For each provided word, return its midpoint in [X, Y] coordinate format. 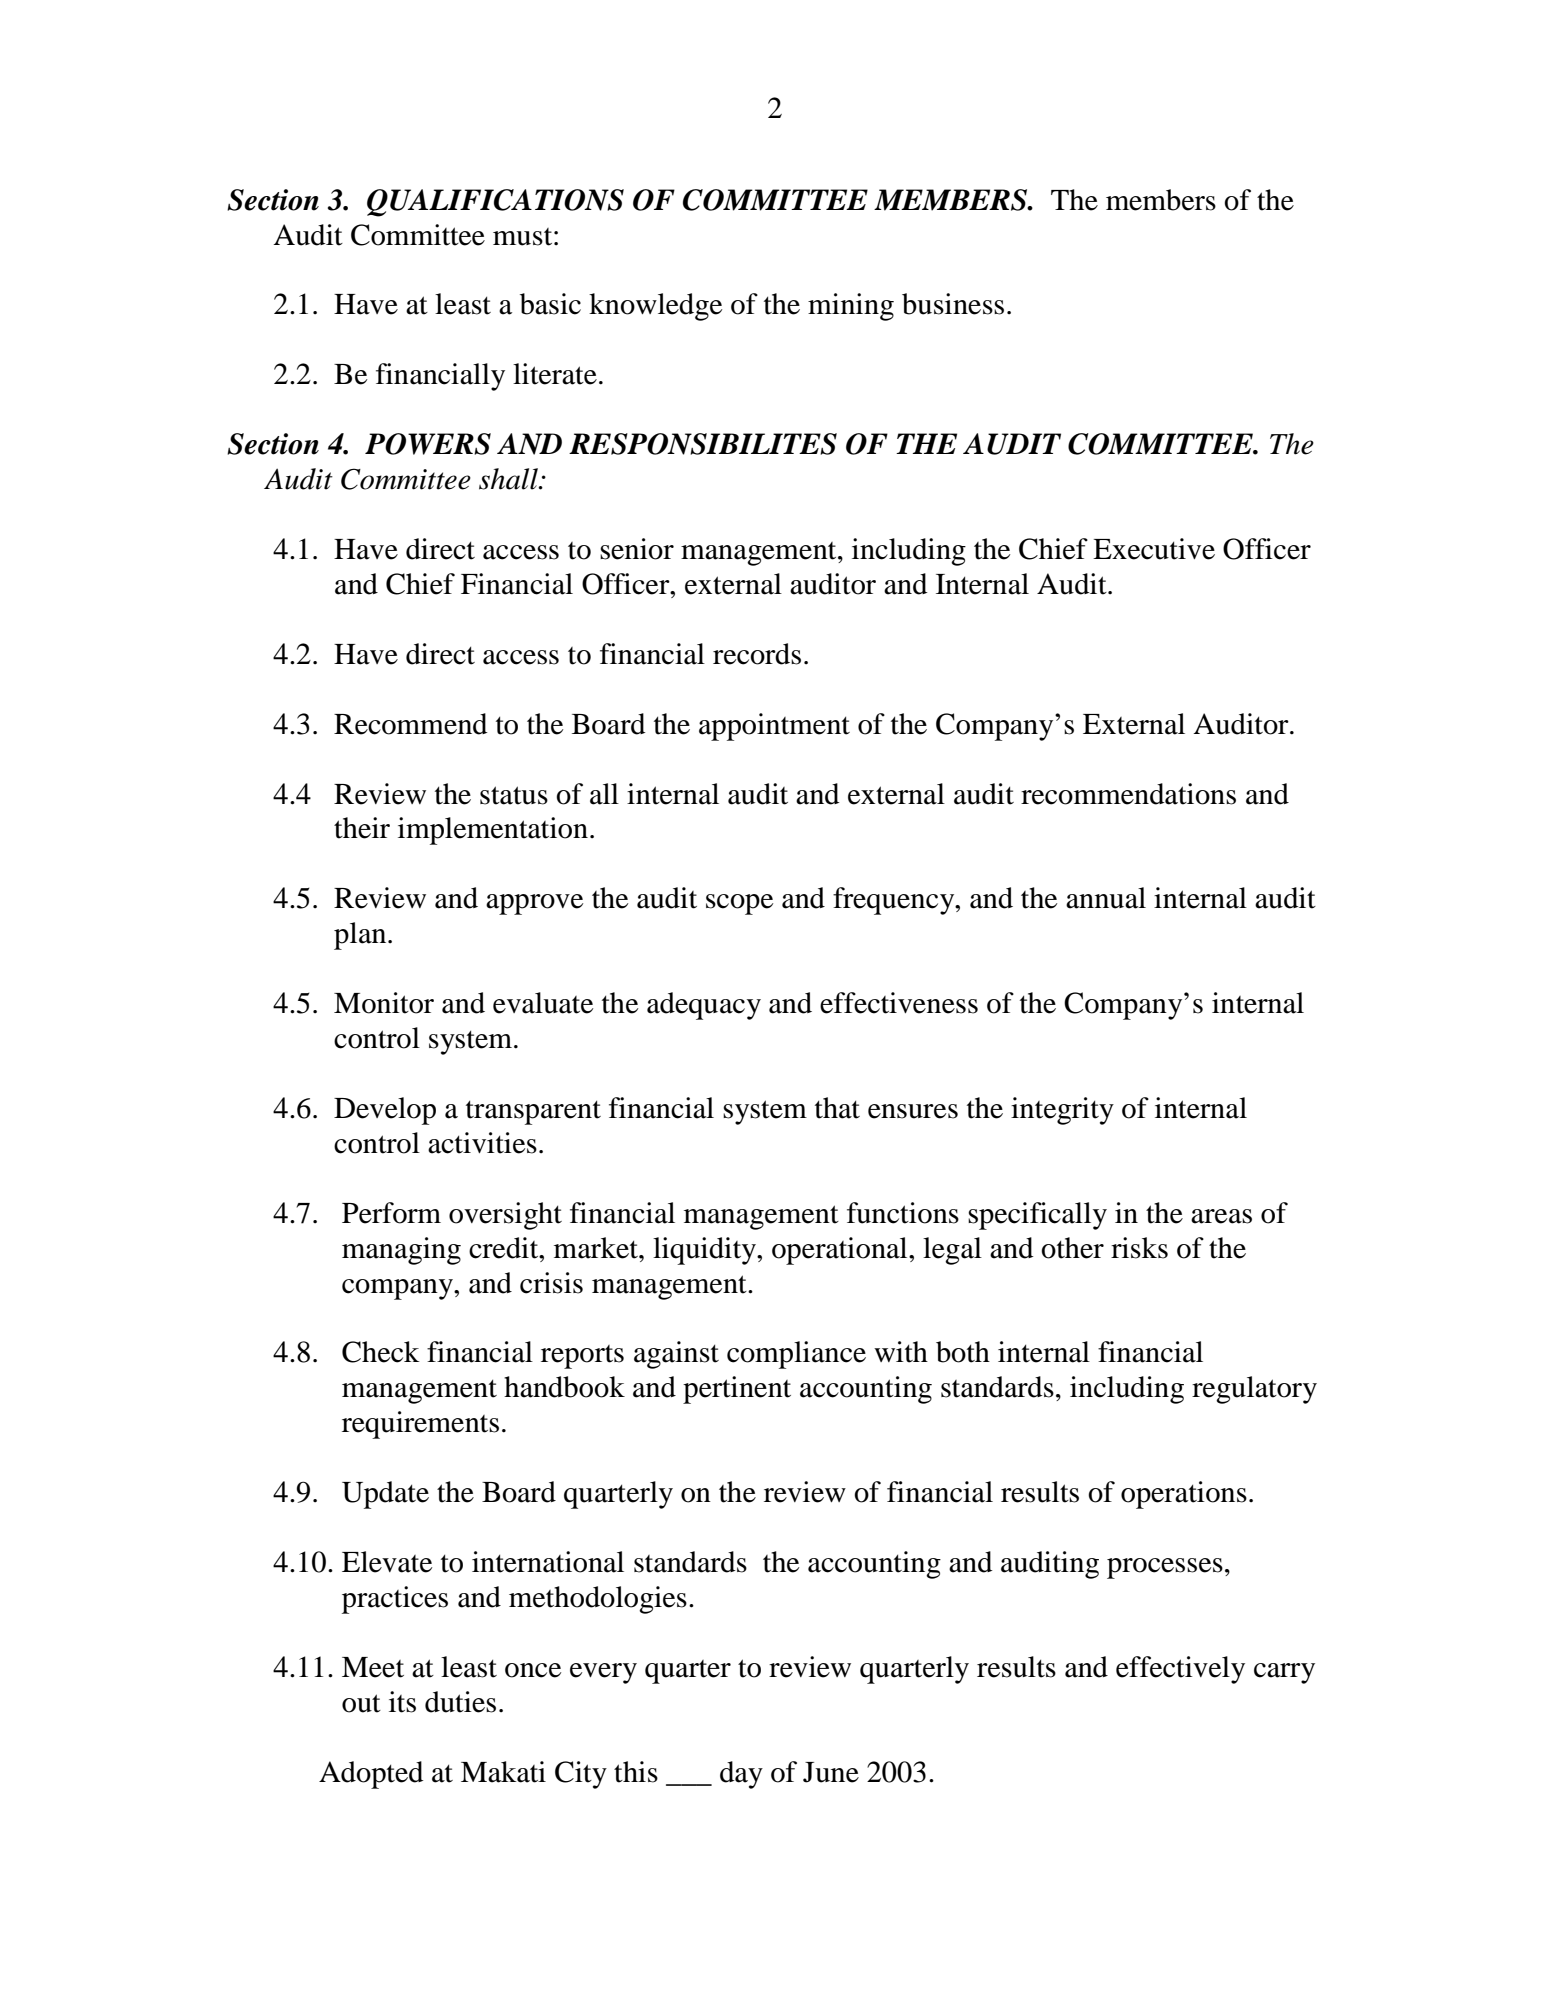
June [831, 1772]
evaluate [543, 1003]
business [953, 304]
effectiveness [899, 1003]
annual [1106, 898]
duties [460, 1702]
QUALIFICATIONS [495, 203]
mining [851, 307]
